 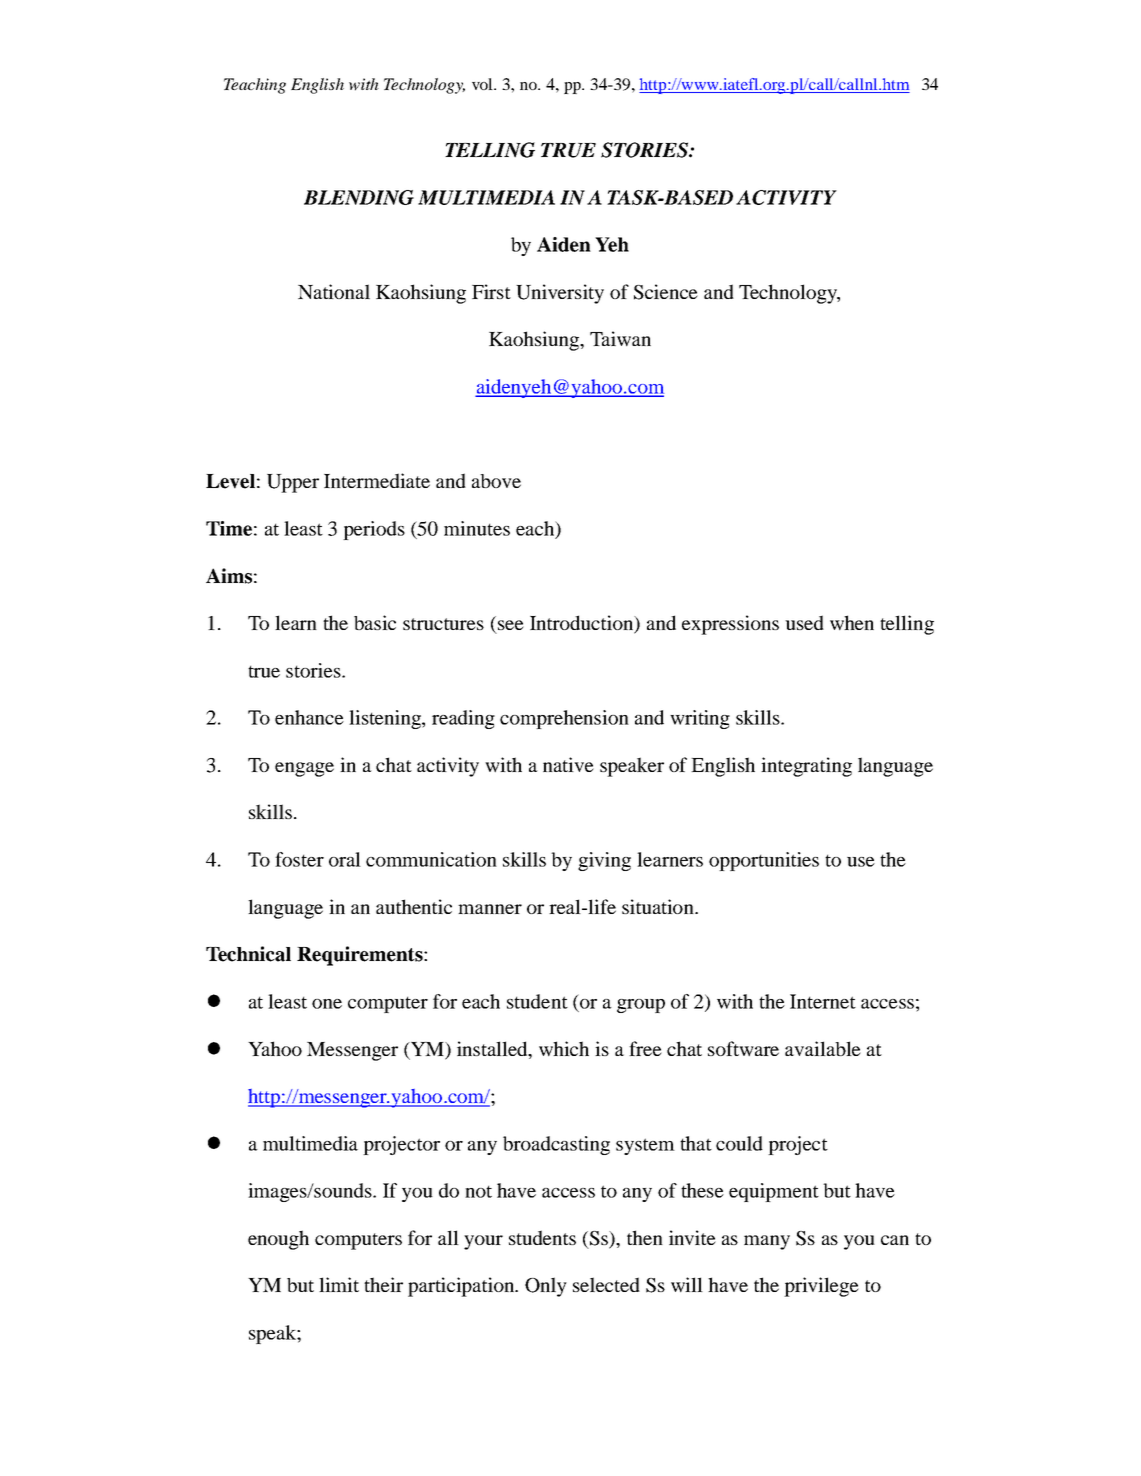 I want to click on enough, so click(x=278, y=1240).
